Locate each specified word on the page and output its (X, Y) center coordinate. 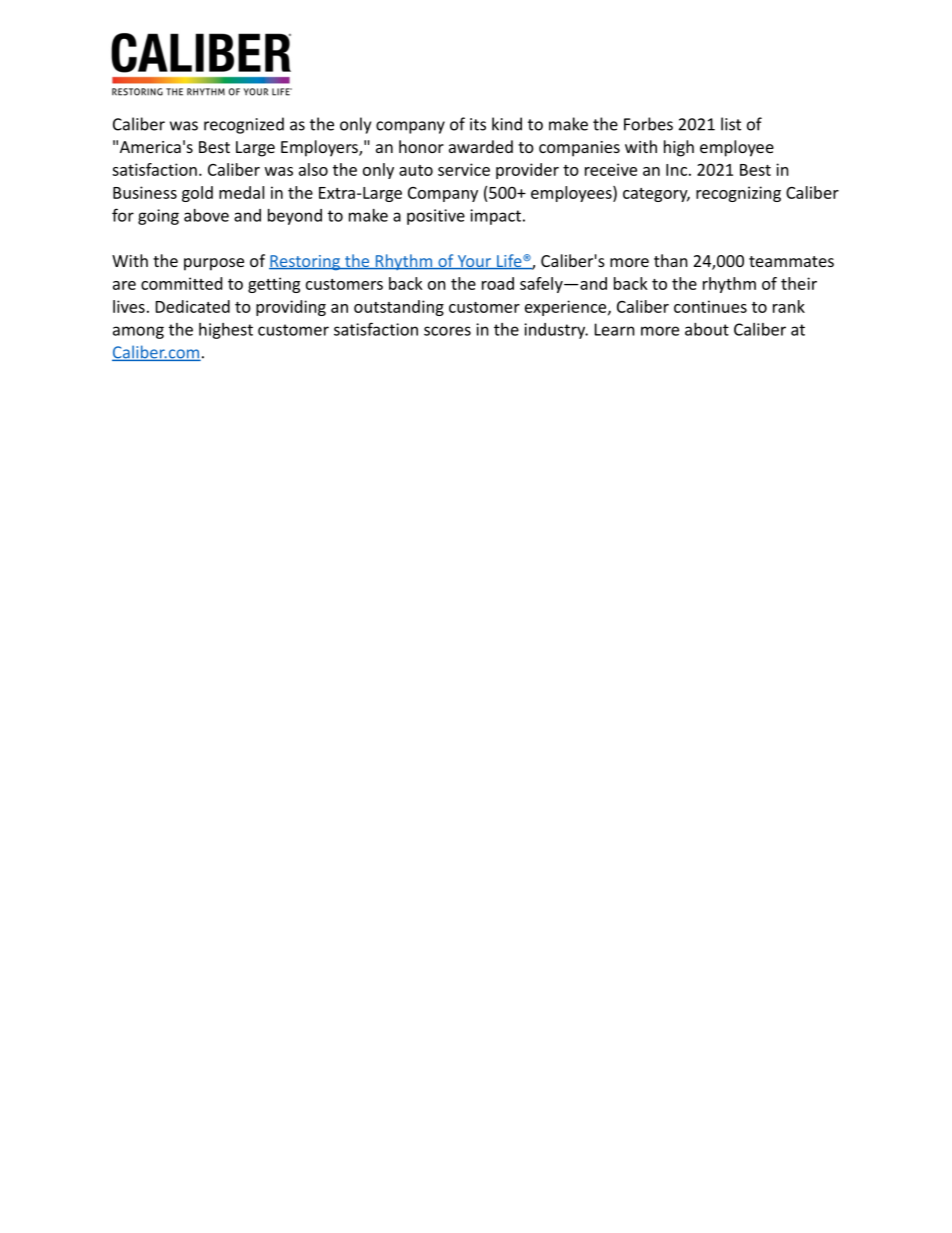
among (138, 332)
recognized (244, 125)
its (478, 124)
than (671, 260)
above (206, 215)
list (731, 124)
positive (436, 217)
